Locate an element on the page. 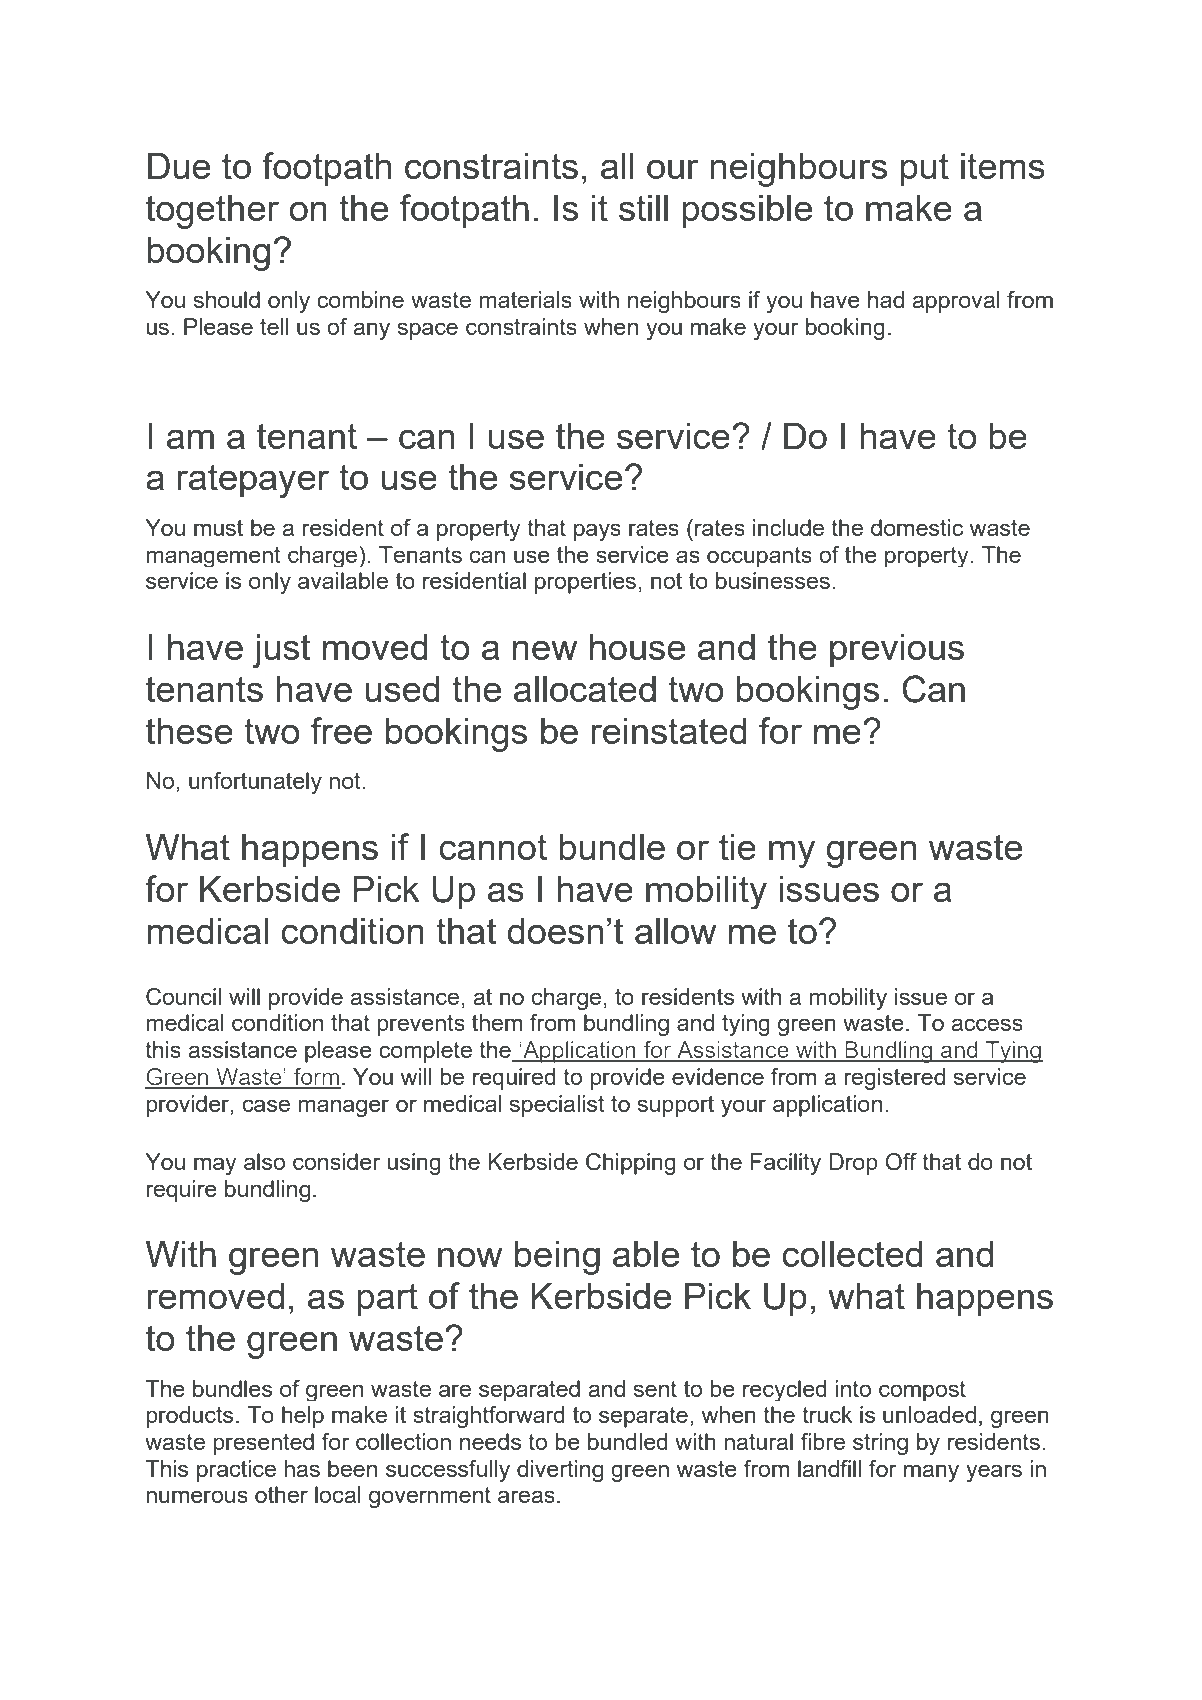  together is located at coordinates (212, 212).
